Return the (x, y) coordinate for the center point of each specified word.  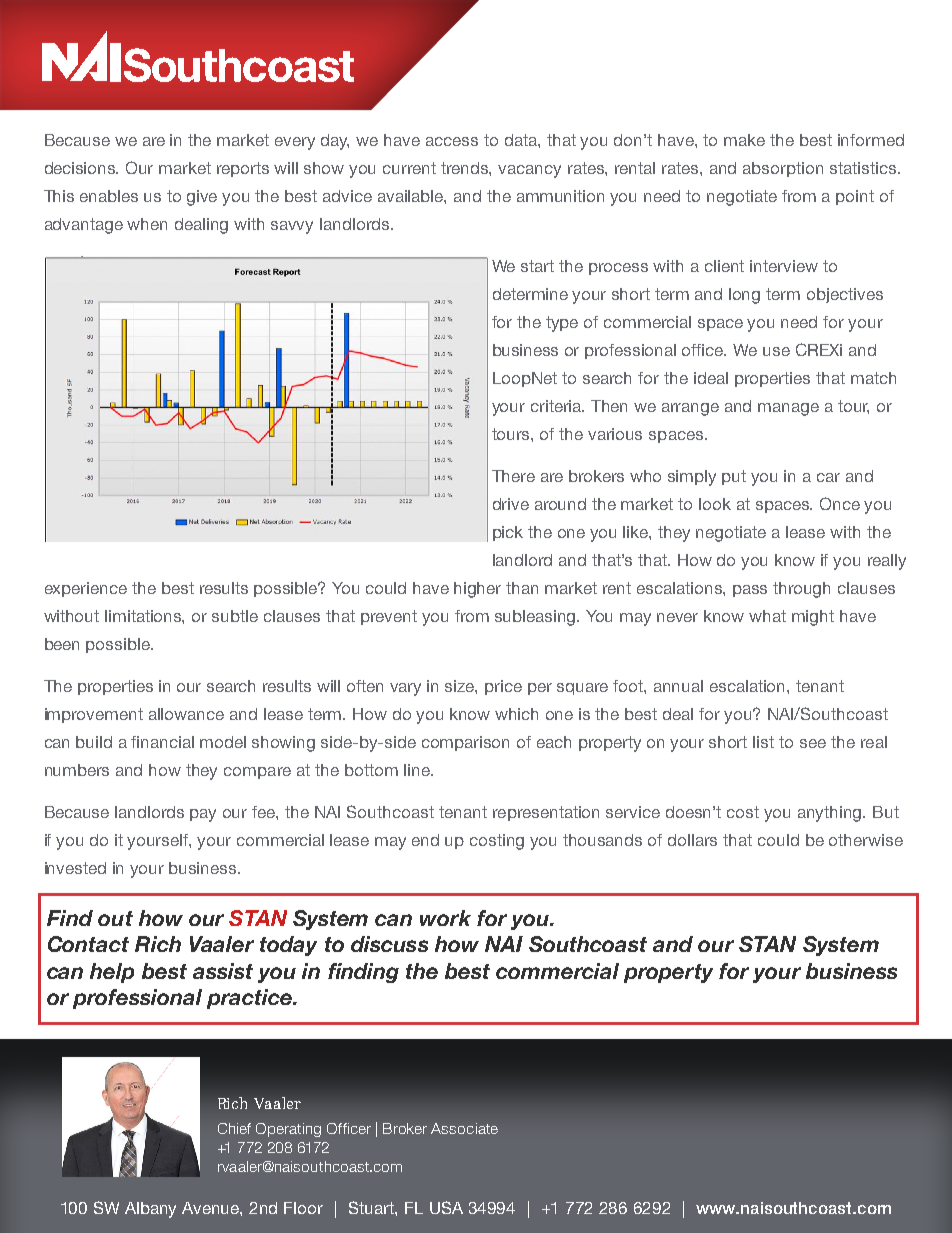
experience (86, 589)
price (503, 687)
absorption (783, 169)
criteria (557, 406)
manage (788, 409)
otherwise (866, 840)
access (452, 141)
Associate (464, 1128)
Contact (88, 944)
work (445, 918)
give (202, 198)
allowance (186, 714)
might (813, 618)
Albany (150, 1210)
